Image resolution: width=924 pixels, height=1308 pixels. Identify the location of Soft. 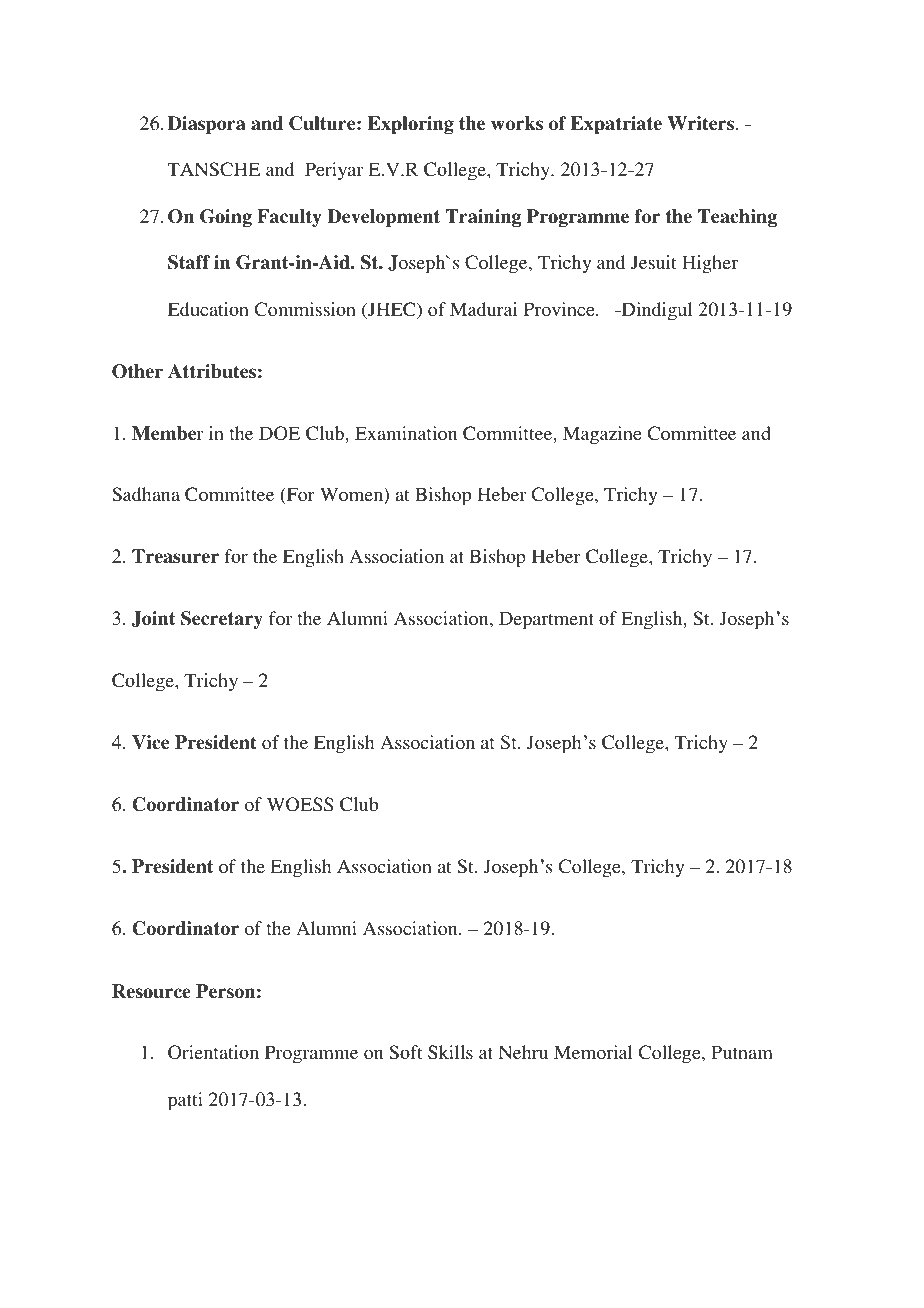
(406, 1052).
